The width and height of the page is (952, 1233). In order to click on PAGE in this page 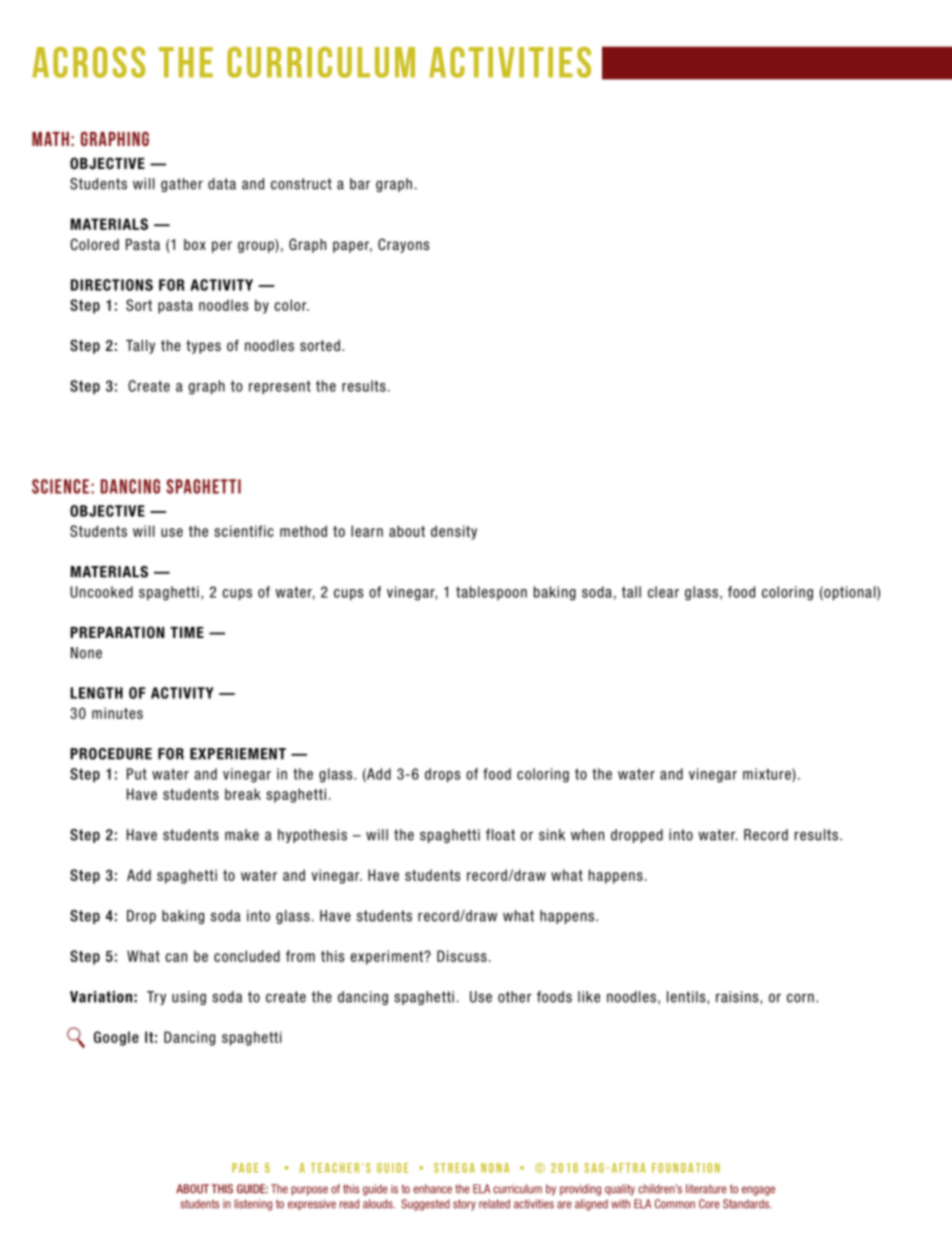, I will do `click(245, 1168)`.
